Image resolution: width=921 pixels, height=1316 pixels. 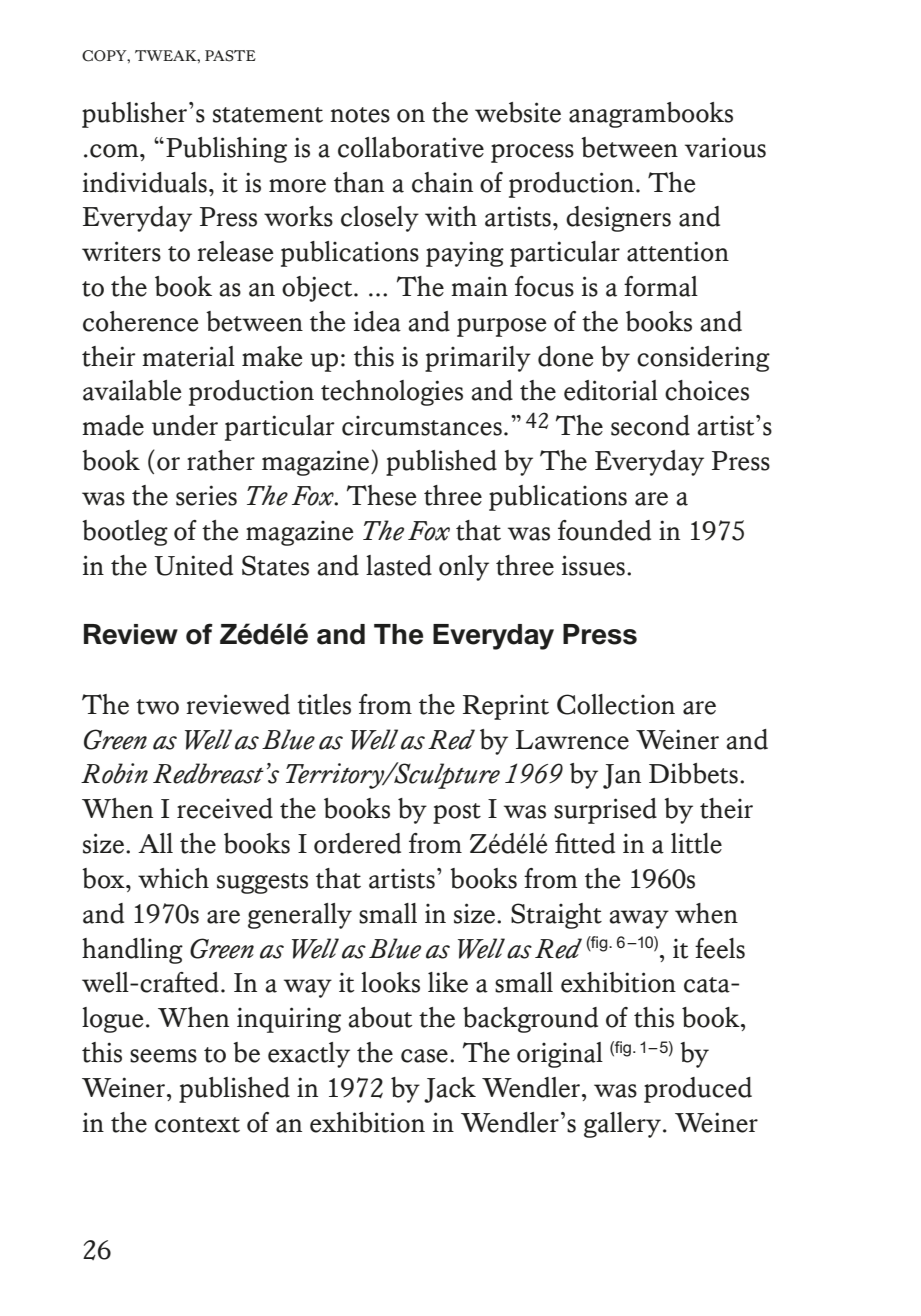 I want to click on under, so click(x=185, y=425).
